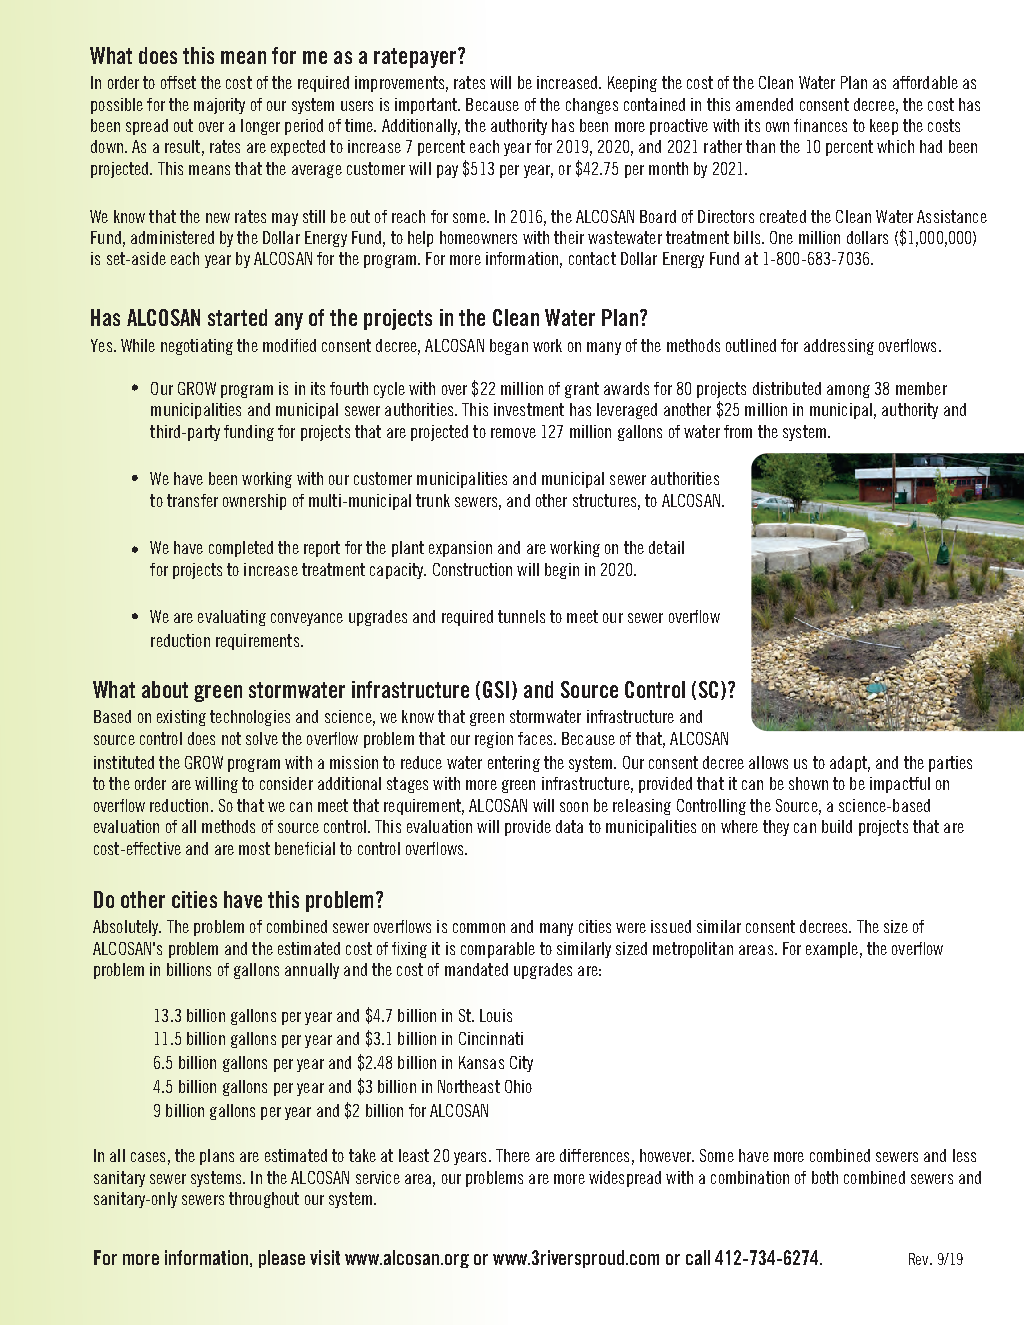  What do you see at coordinates (498, 950) in the screenshot?
I see `comparable` at bounding box center [498, 950].
